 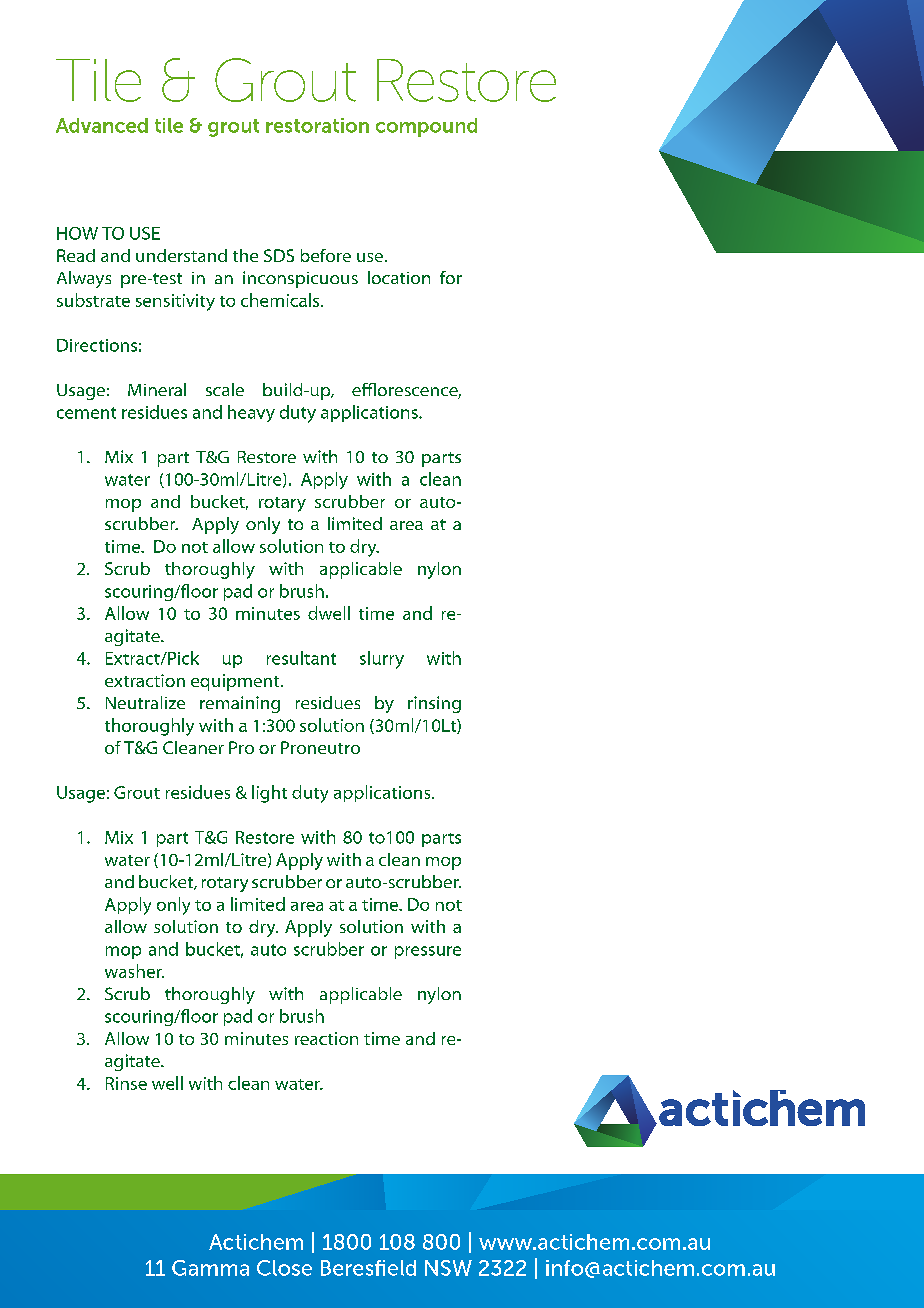 What do you see at coordinates (251, 413) in the screenshot?
I see `heavy` at bounding box center [251, 413].
